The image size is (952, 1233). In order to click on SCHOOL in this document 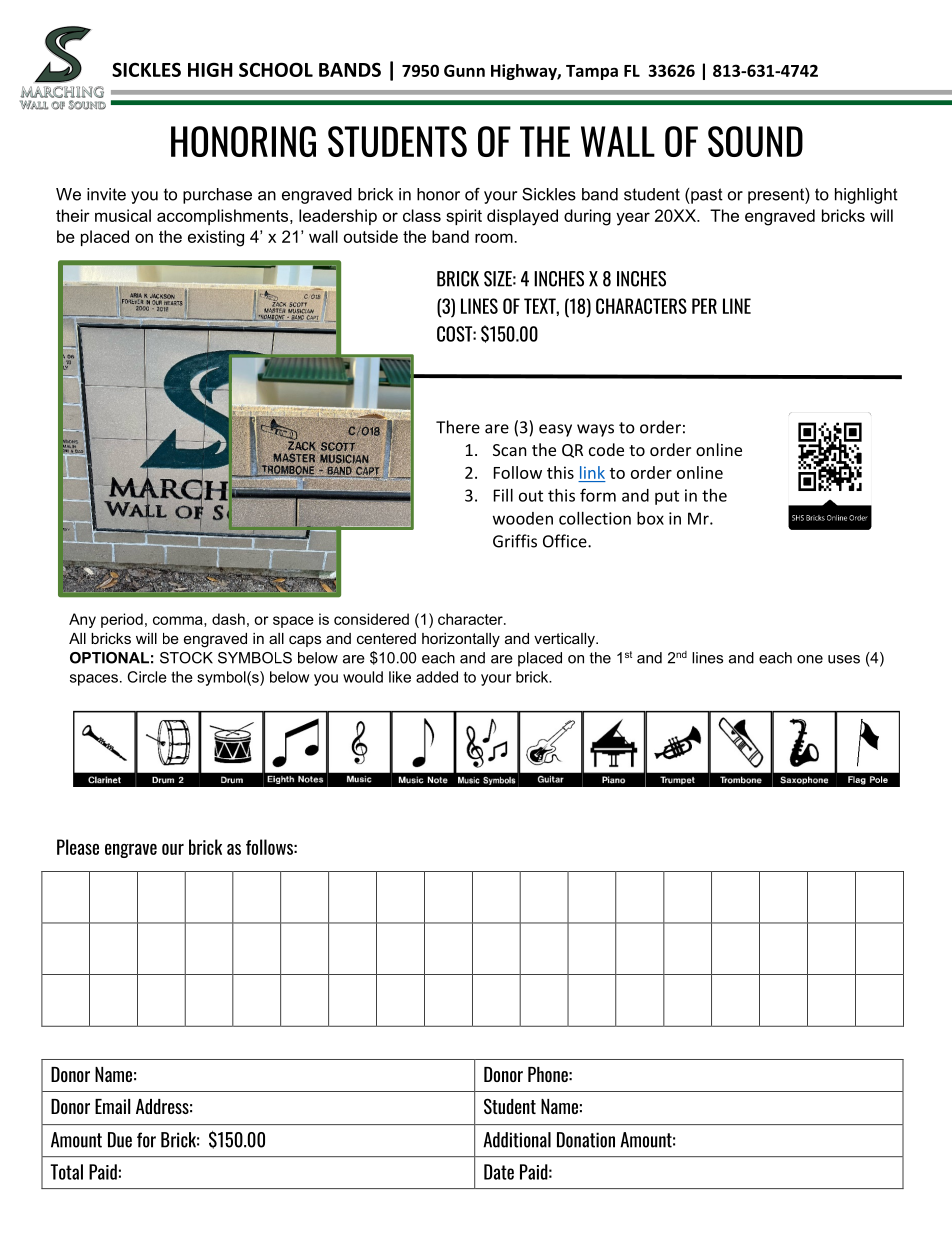, I will do `click(276, 69)`.
